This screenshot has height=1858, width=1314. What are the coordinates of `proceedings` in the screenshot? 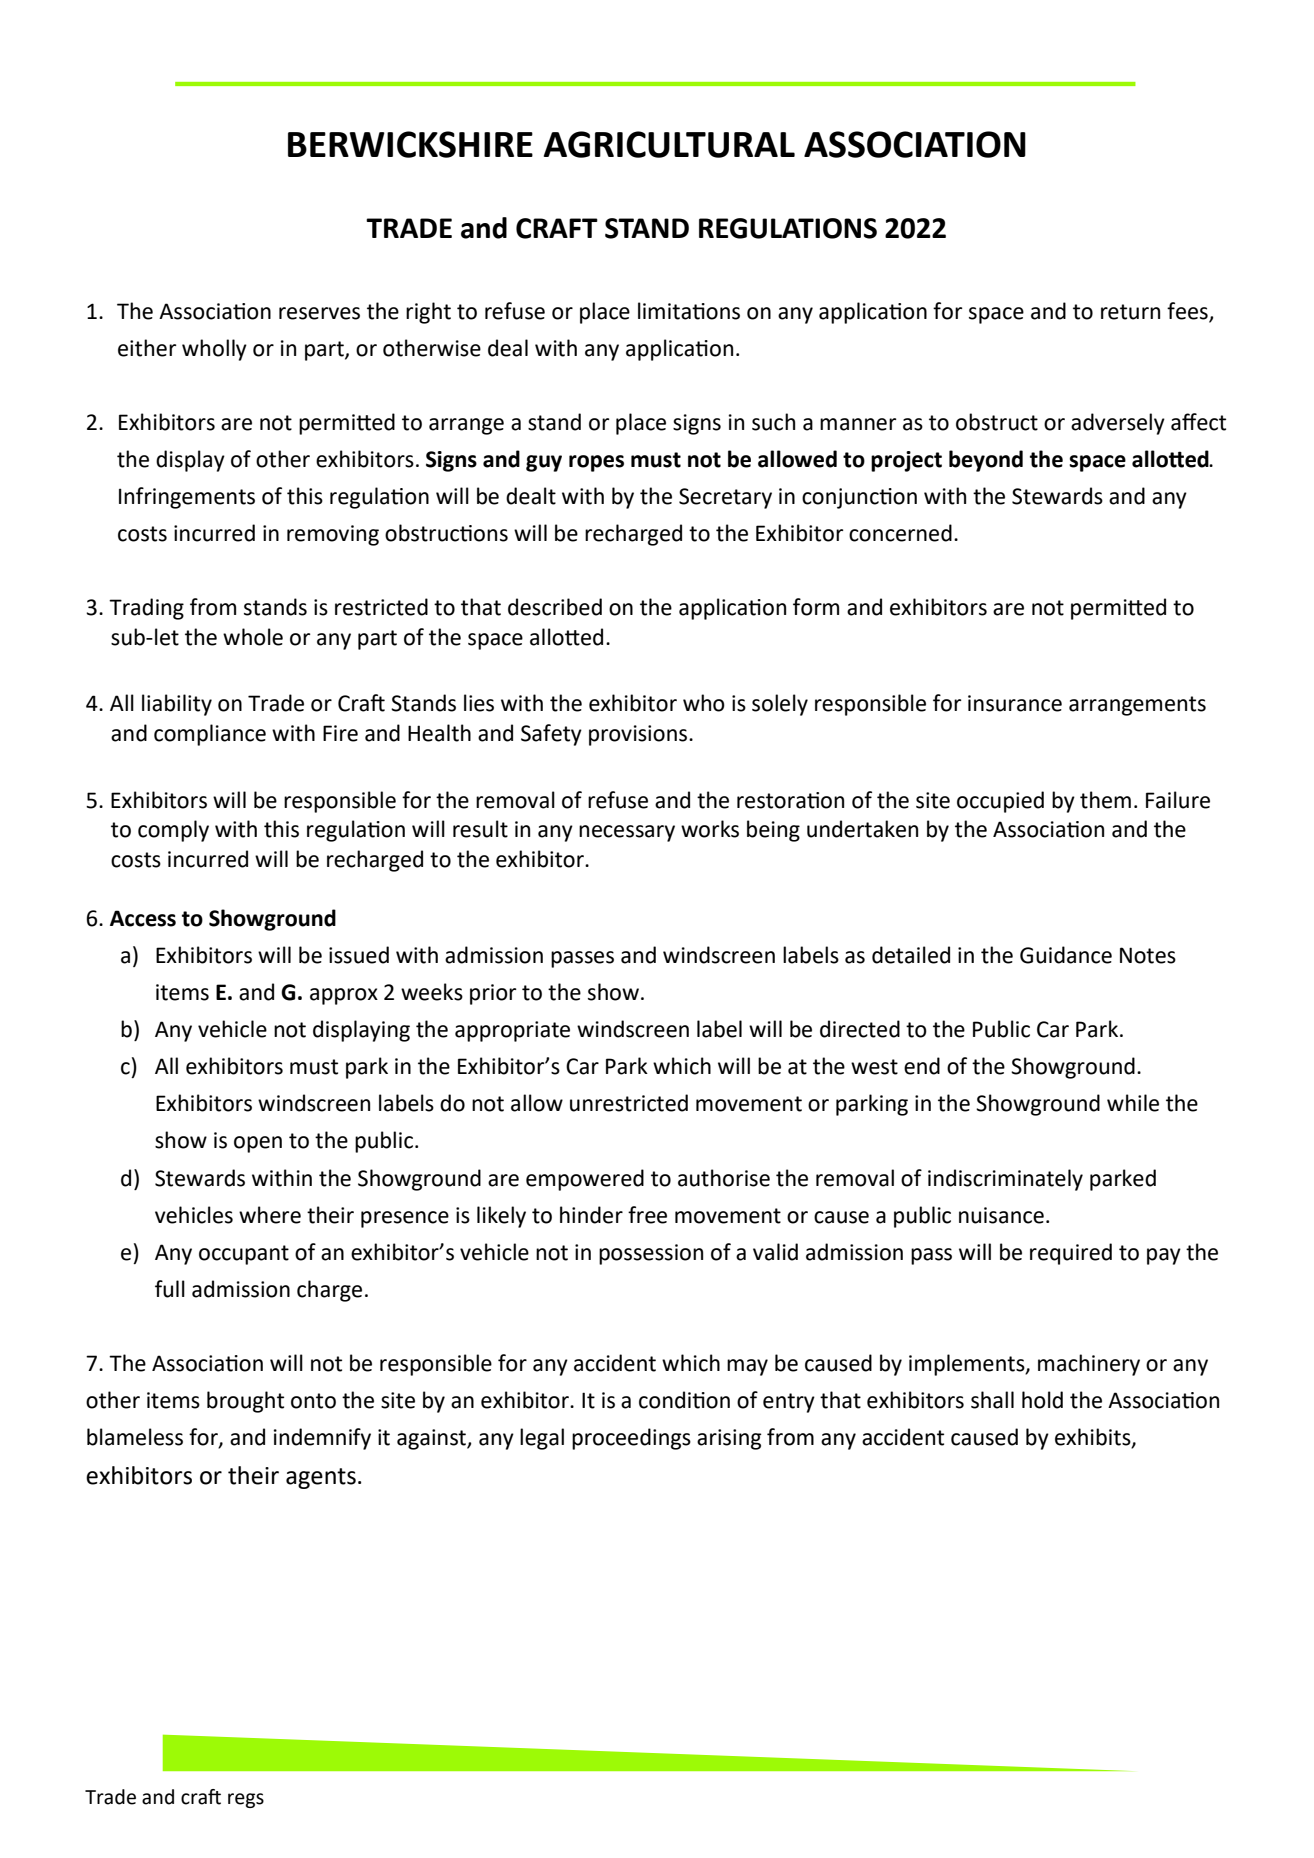 It's located at (631, 1439).
